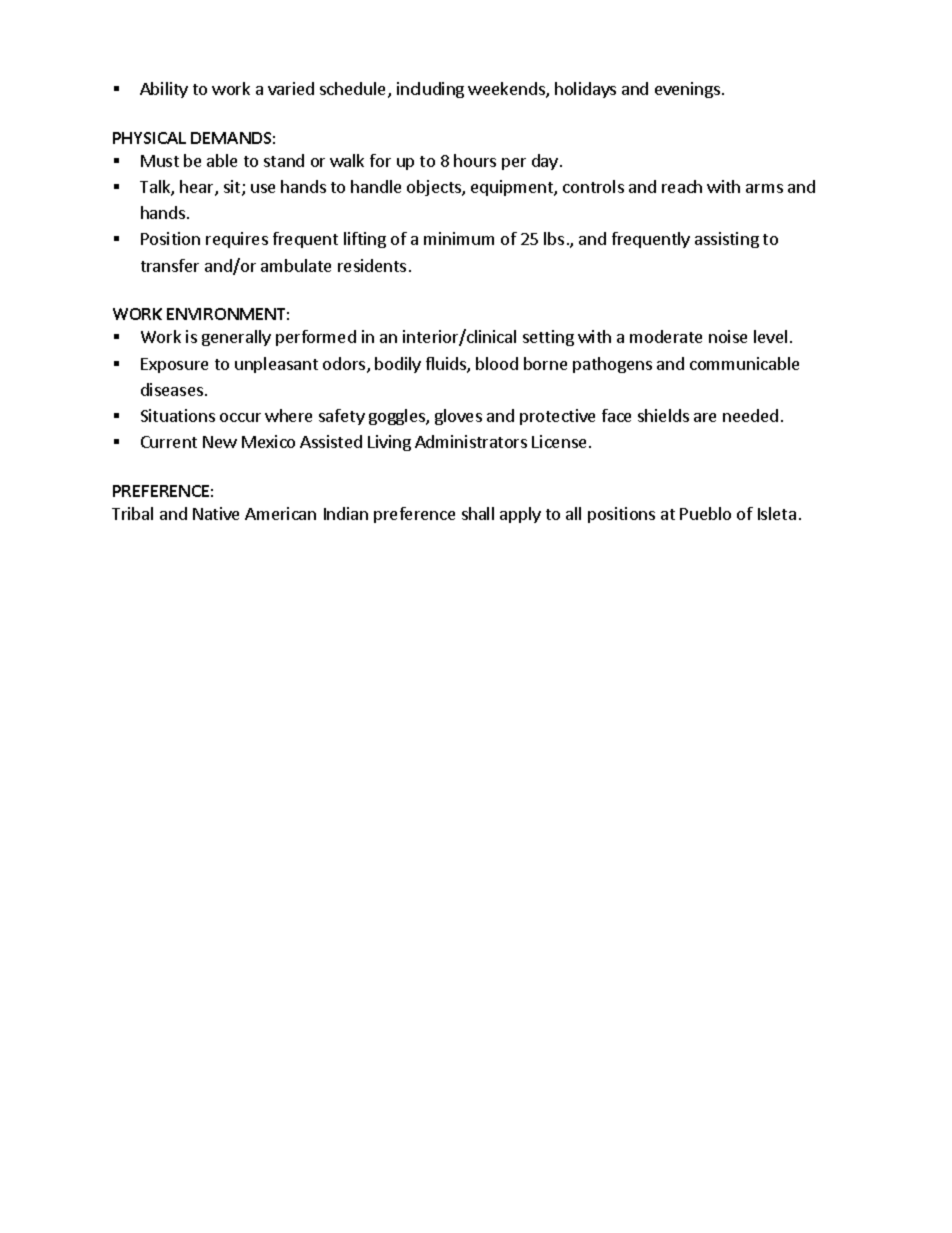 This document has width=952, height=1233. Describe the element at coordinates (237, 240) in the document. I see `requires` at that location.
